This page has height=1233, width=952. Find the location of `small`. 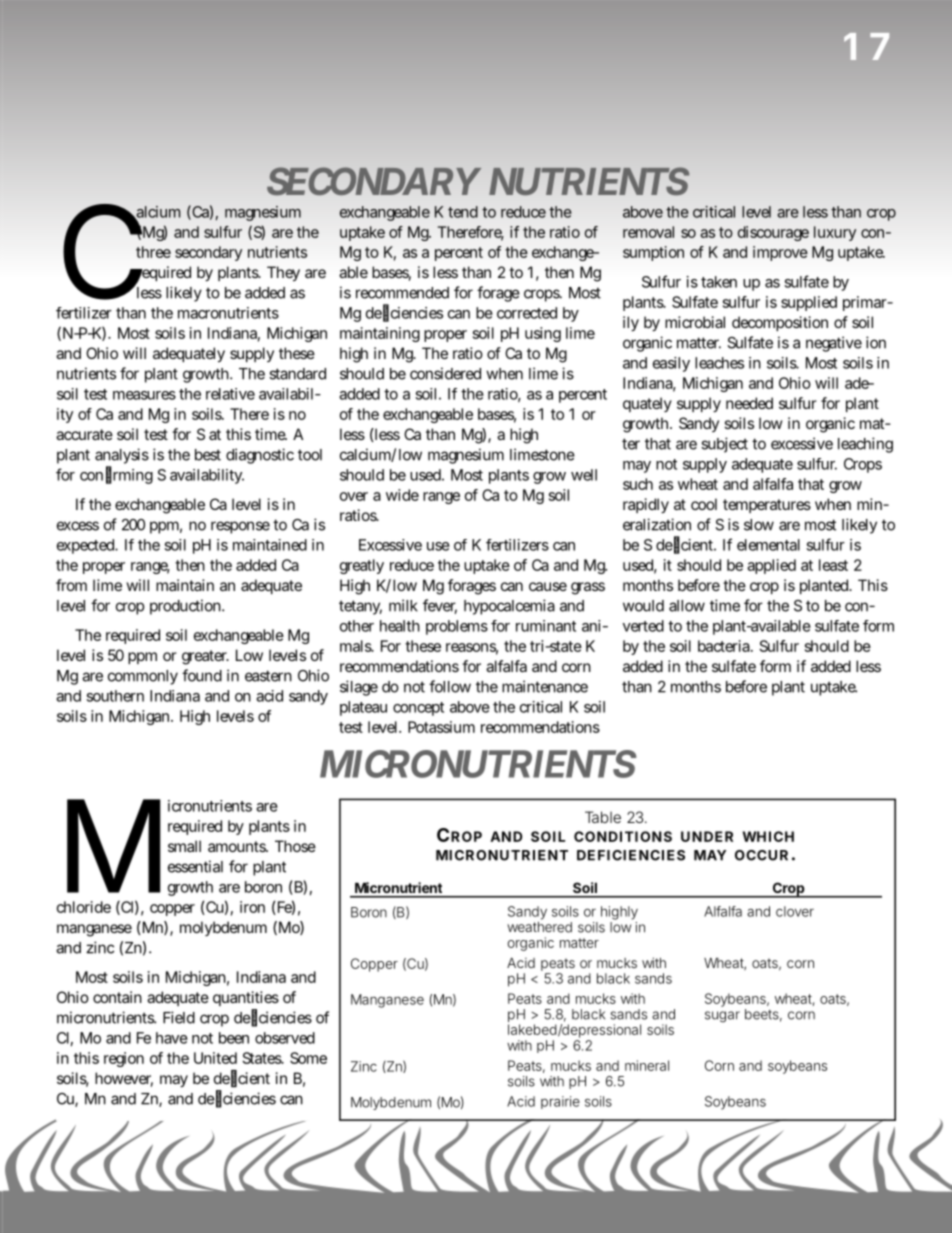

small is located at coordinates (184, 846).
